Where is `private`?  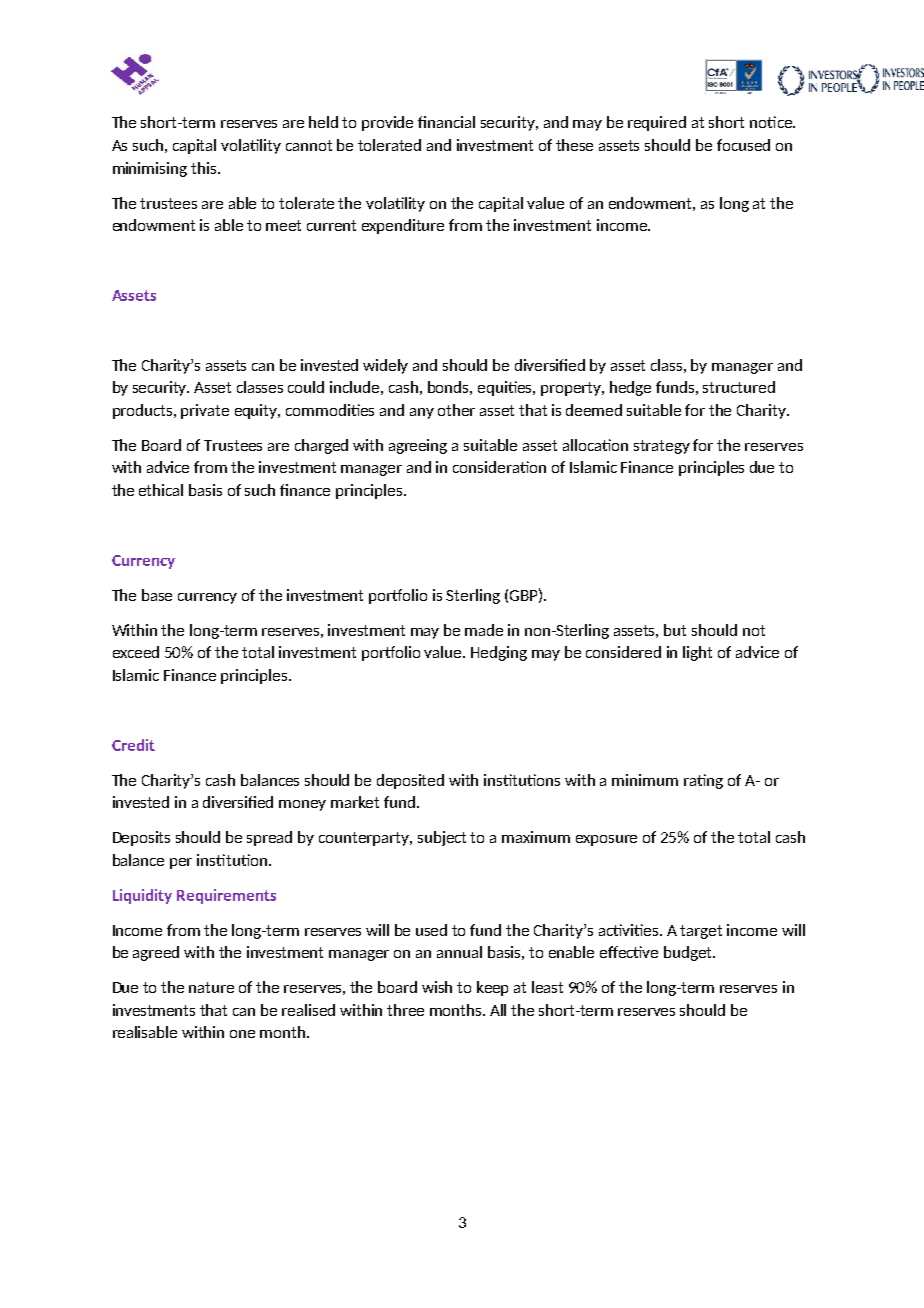
private is located at coordinates (205, 411).
